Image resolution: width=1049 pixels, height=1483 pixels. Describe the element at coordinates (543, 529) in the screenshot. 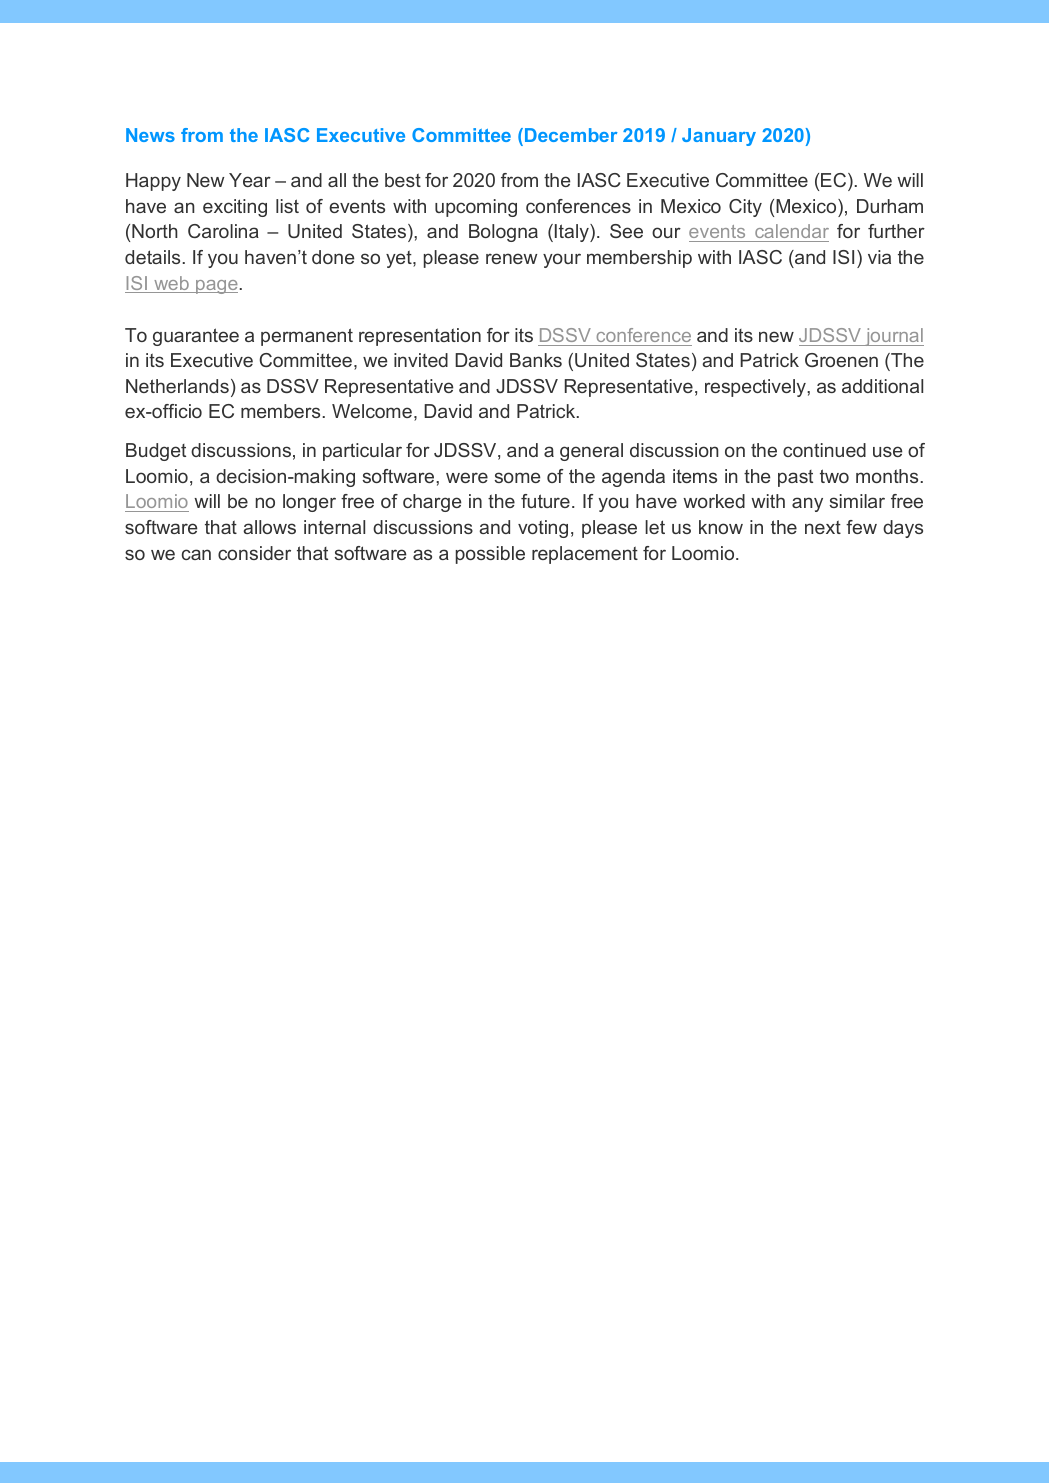

I see `voting` at that location.
